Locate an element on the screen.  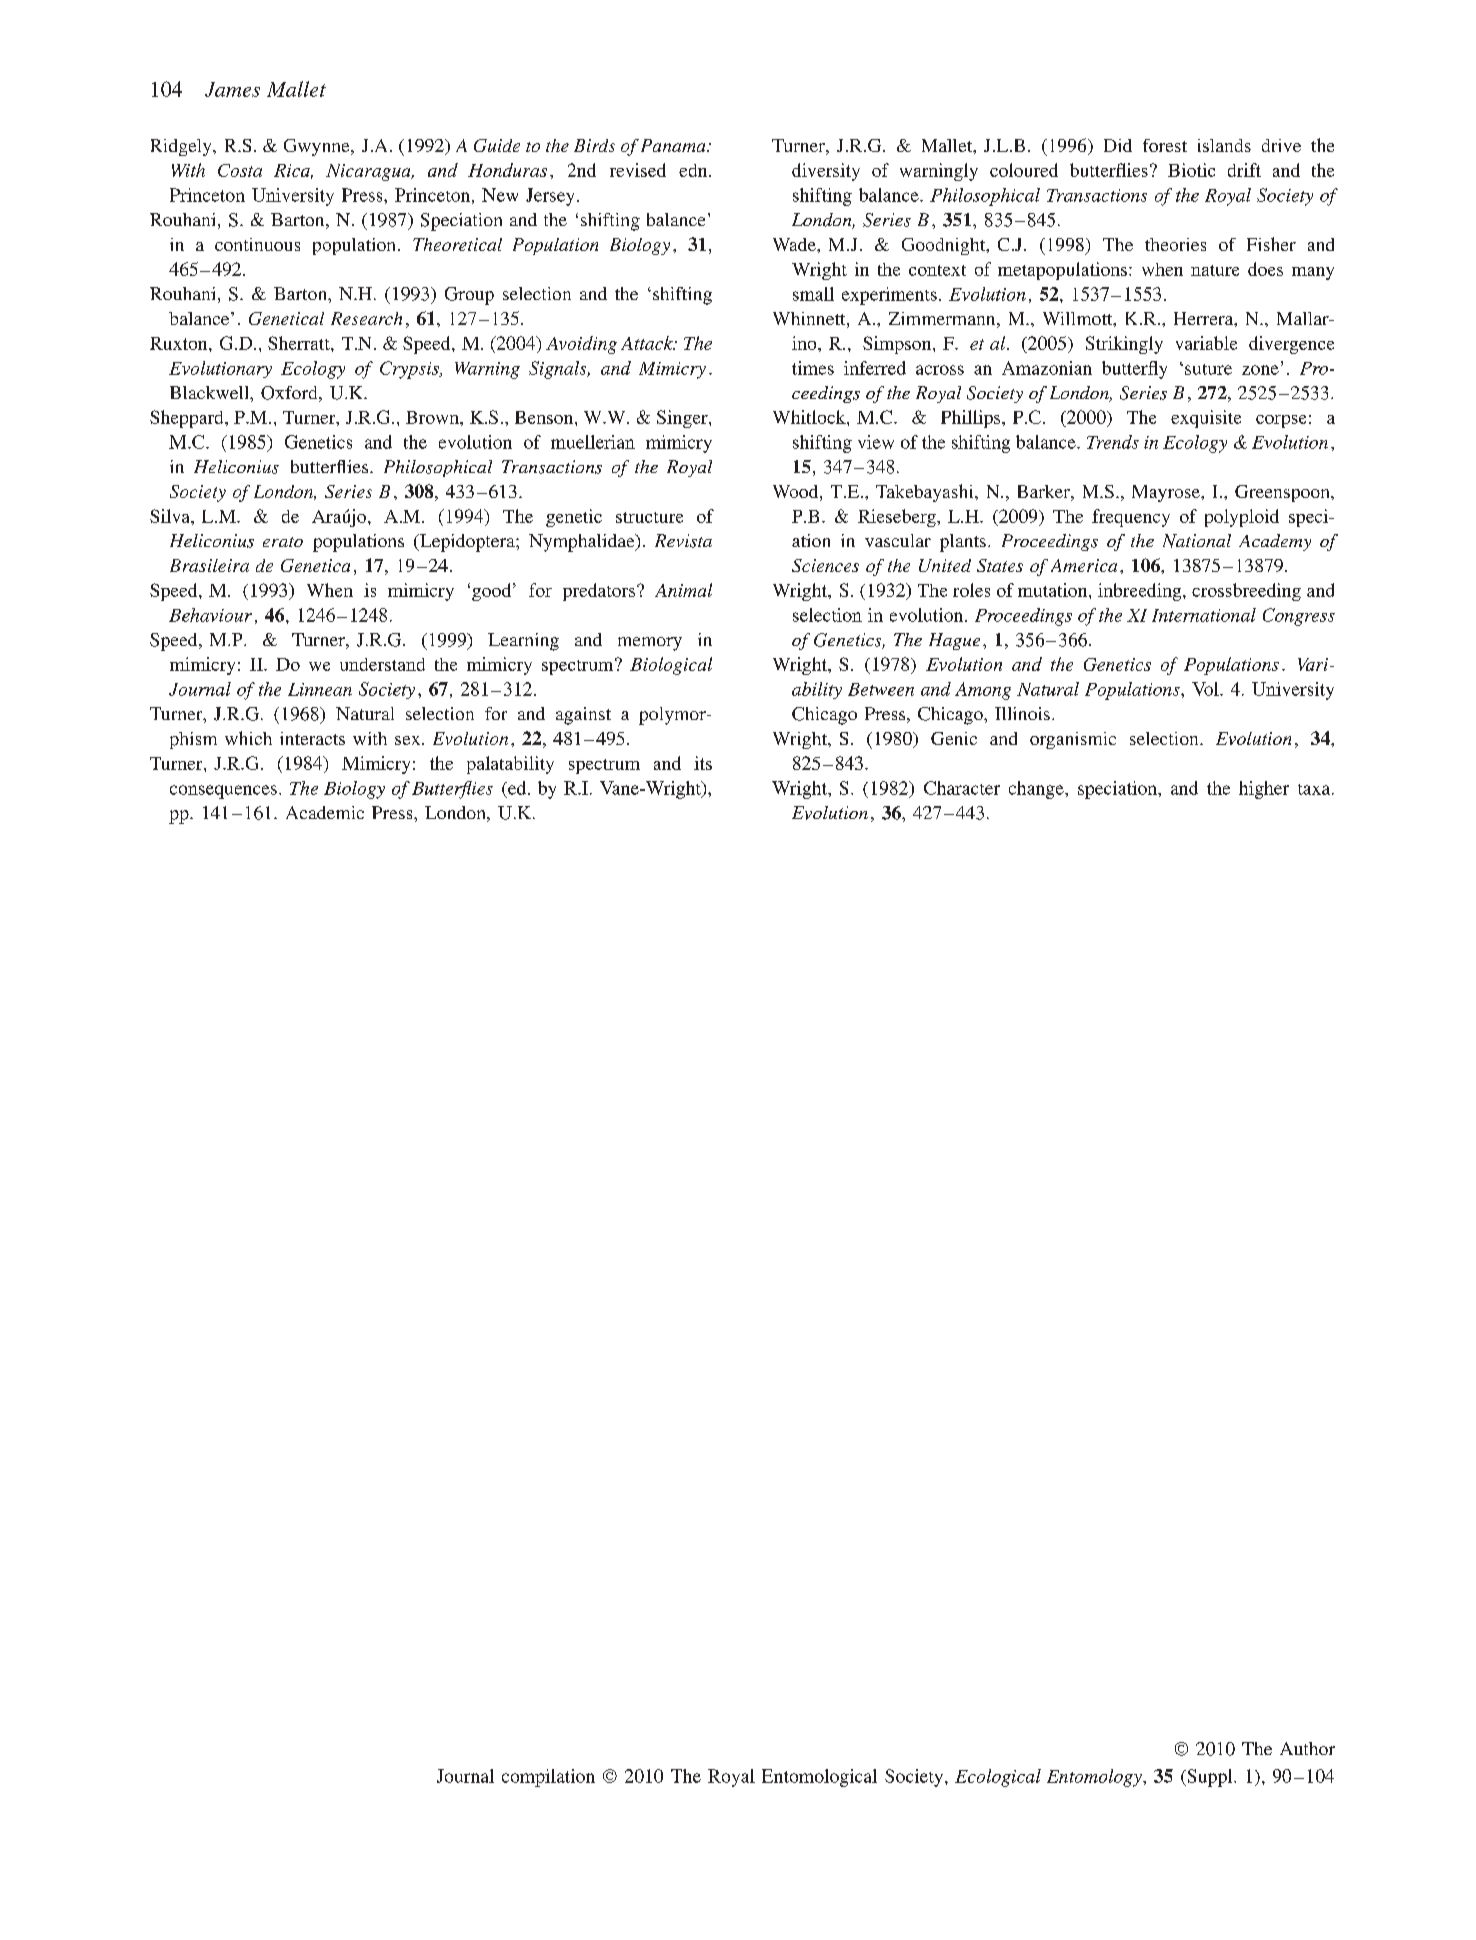
Nicaragua is located at coordinates (369, 172).
